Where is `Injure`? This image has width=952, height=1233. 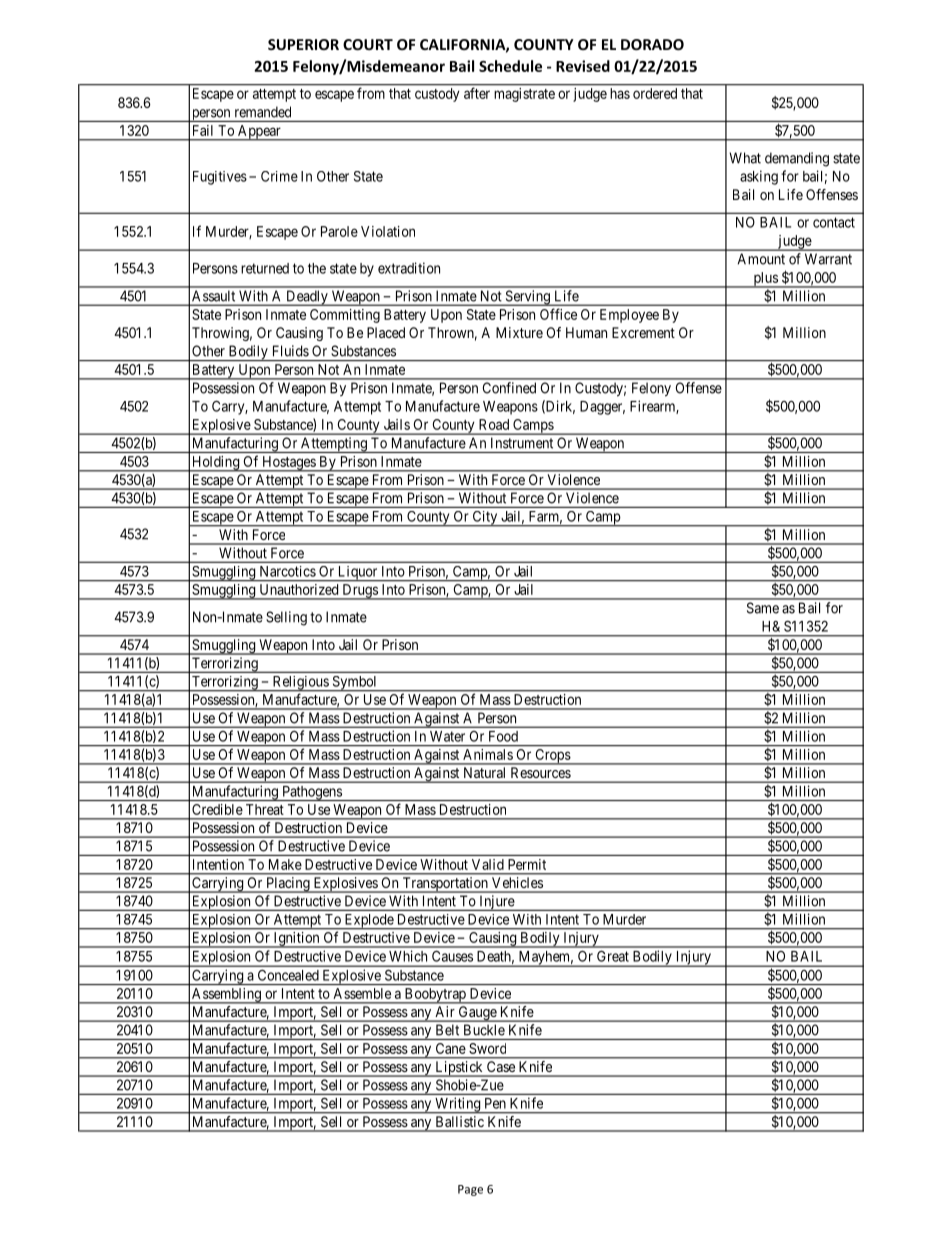 Injure is located at coordinates (496, 903).
